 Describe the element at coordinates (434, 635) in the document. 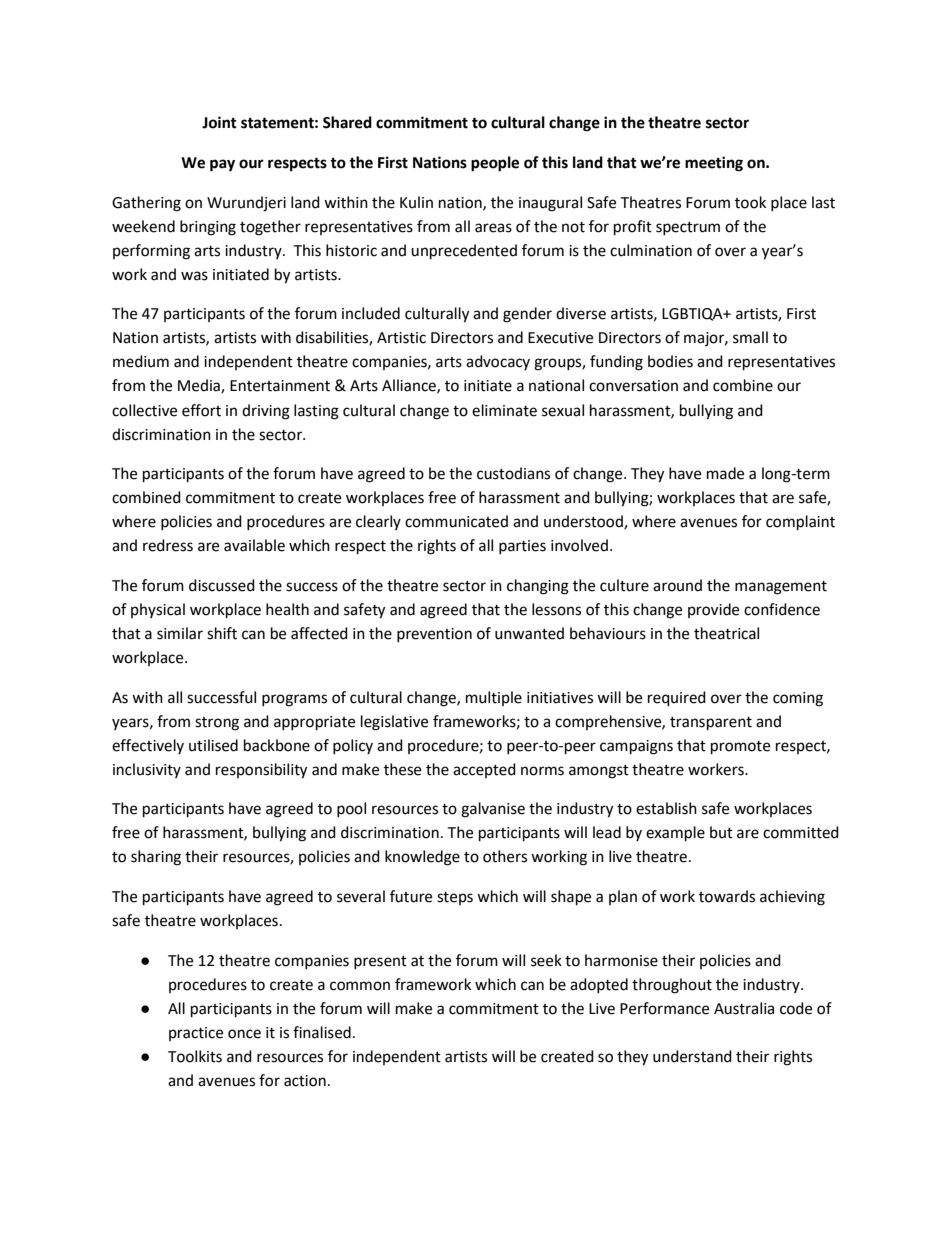

I see `prevention` at that location.
